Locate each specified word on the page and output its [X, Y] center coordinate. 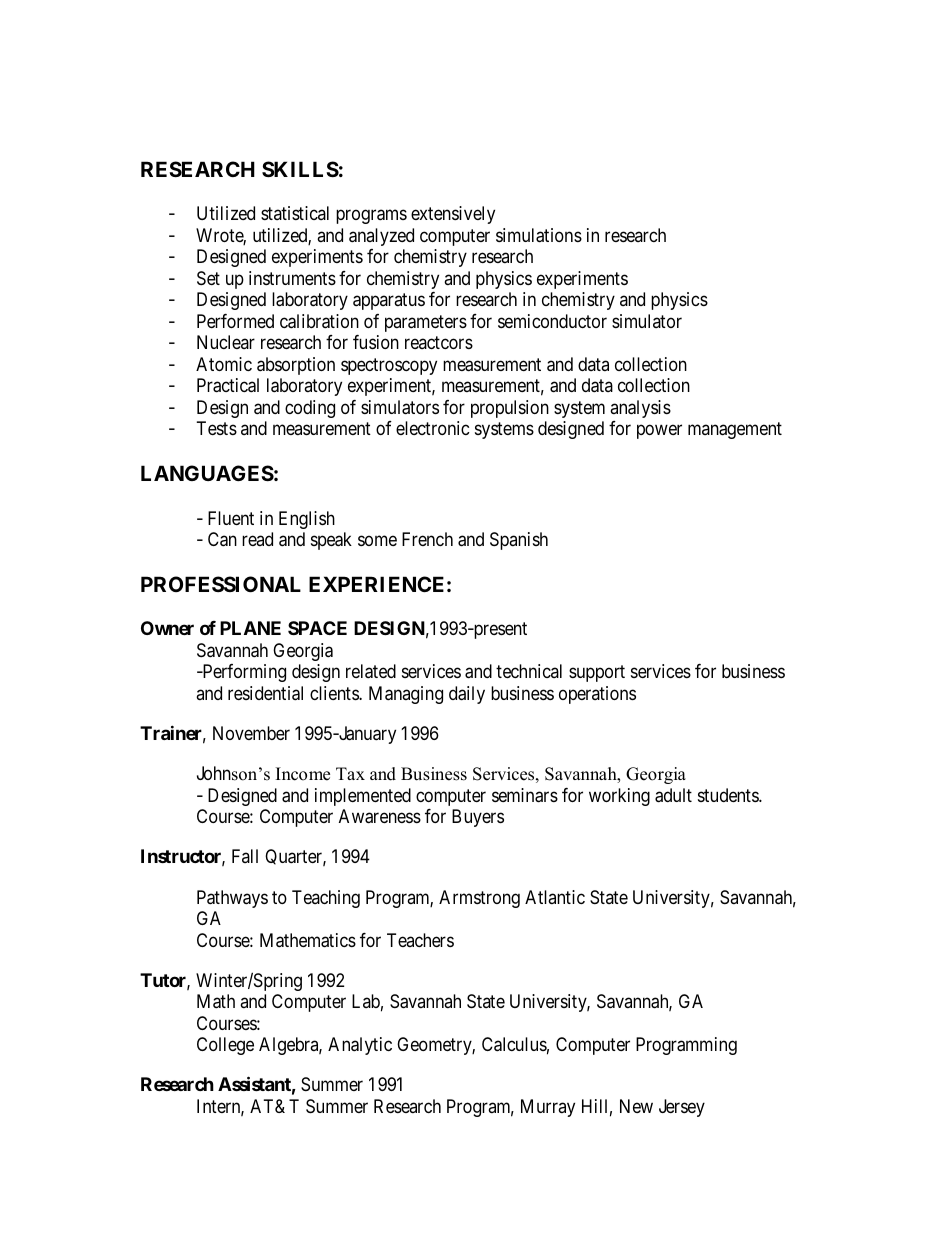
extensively [453, 215]
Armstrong [479, 899]
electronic [433, 428]
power [659, 432]
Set [208, 278]
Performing [243, 673]
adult [673, 795]
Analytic [360, 1046]
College [225, 1046]
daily [467, 695]
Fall [245, 856]
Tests [217, 428]
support [597, 673]
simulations [539, 235]
